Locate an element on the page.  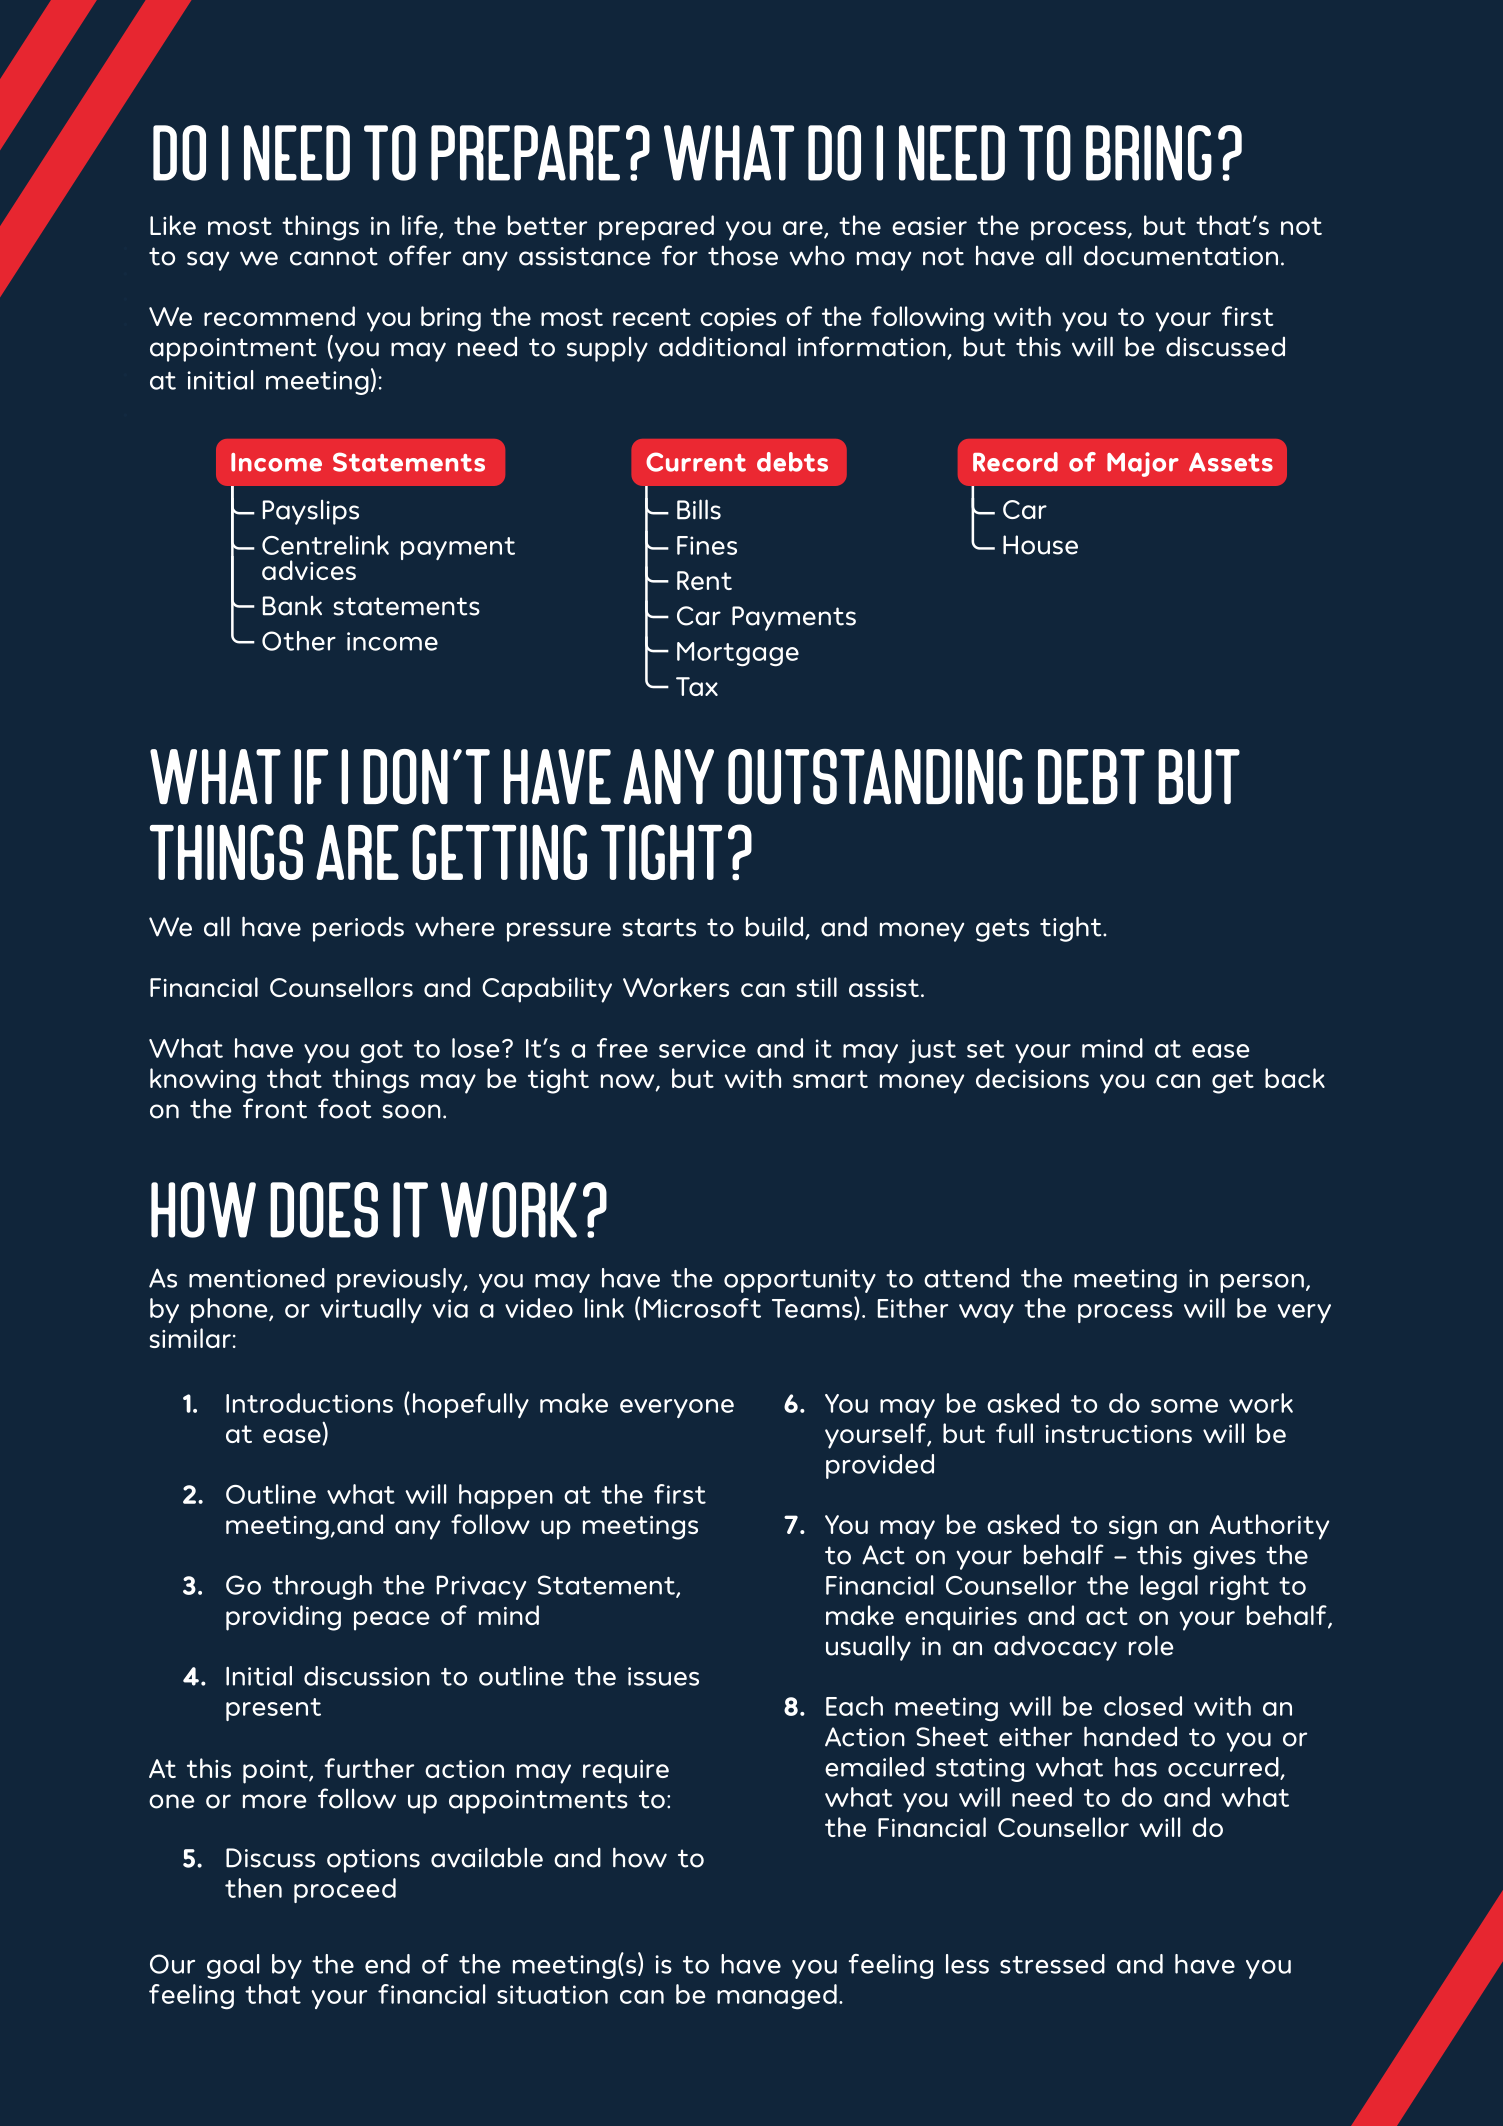
documentation is located at coordinates (1181, 255).
